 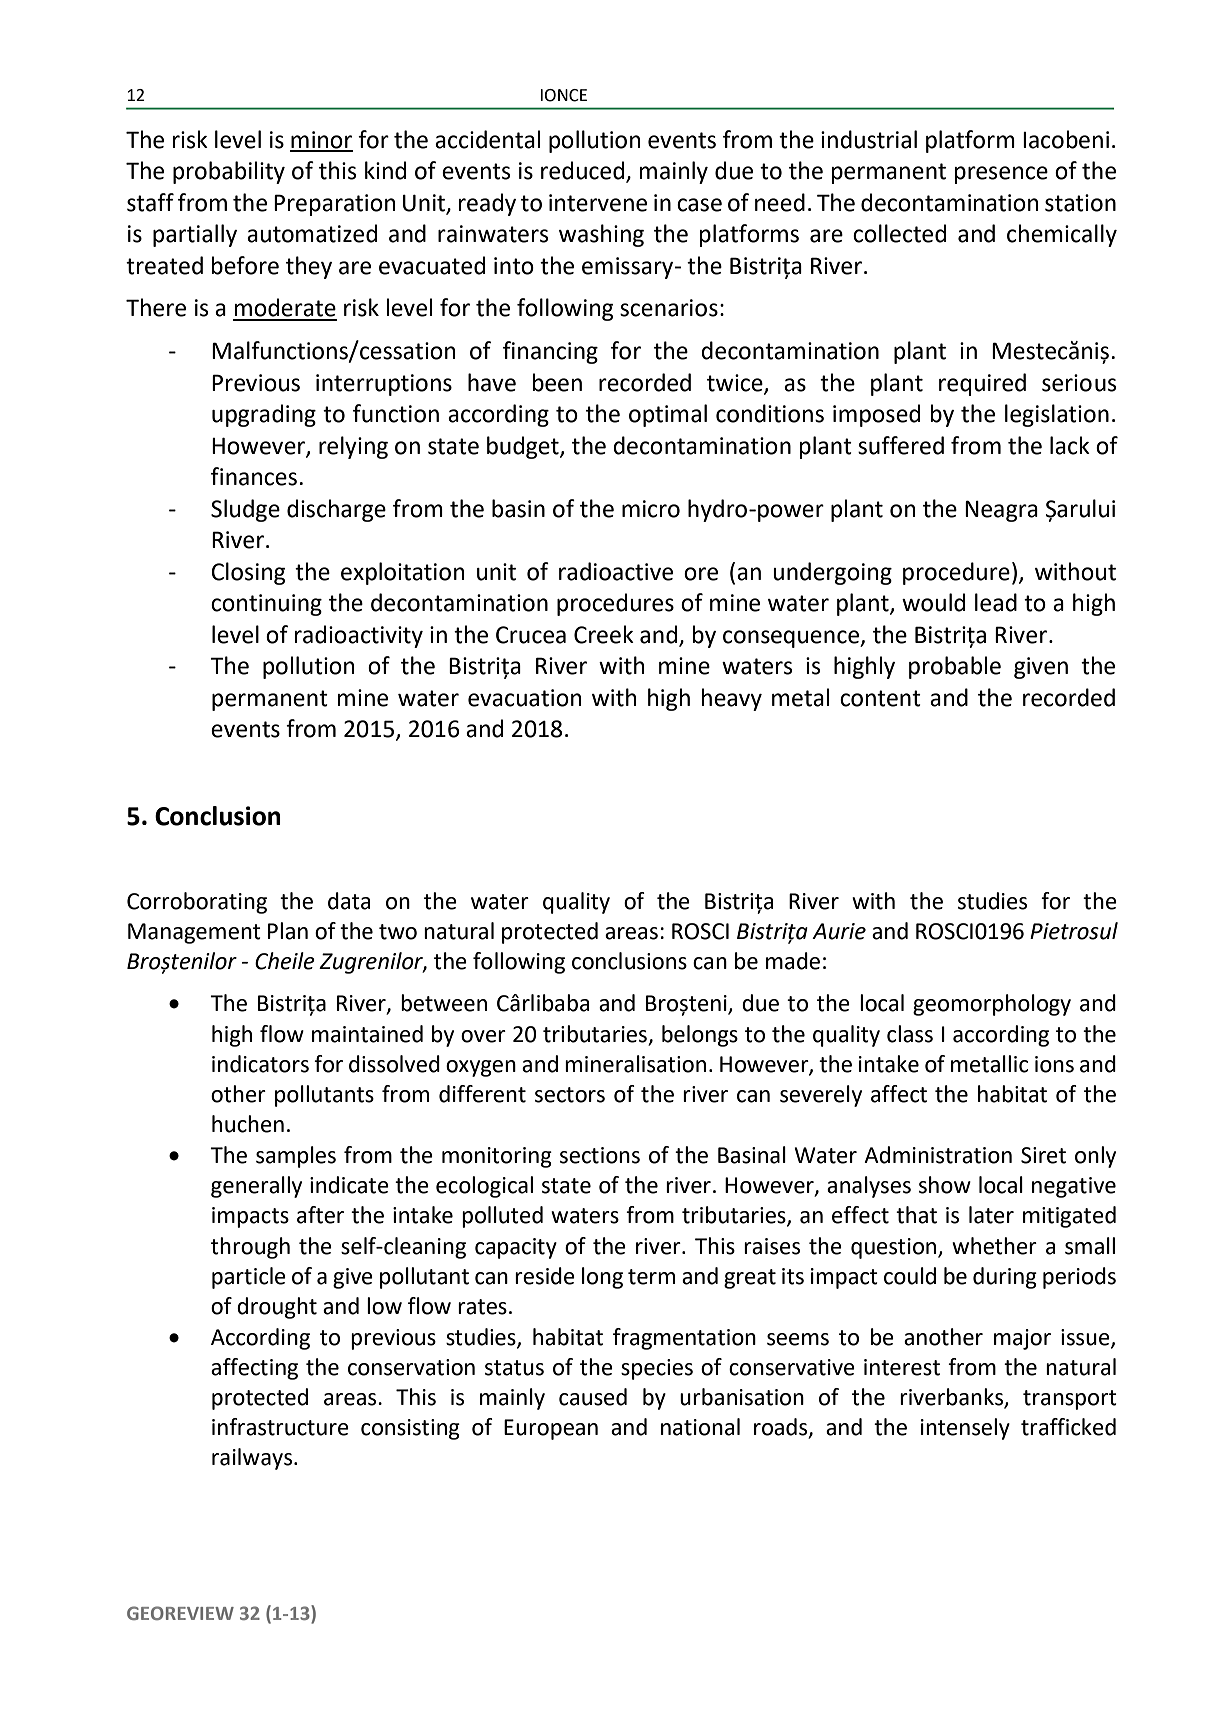 I want to click on sectors, so click(x=570, y=1095).
